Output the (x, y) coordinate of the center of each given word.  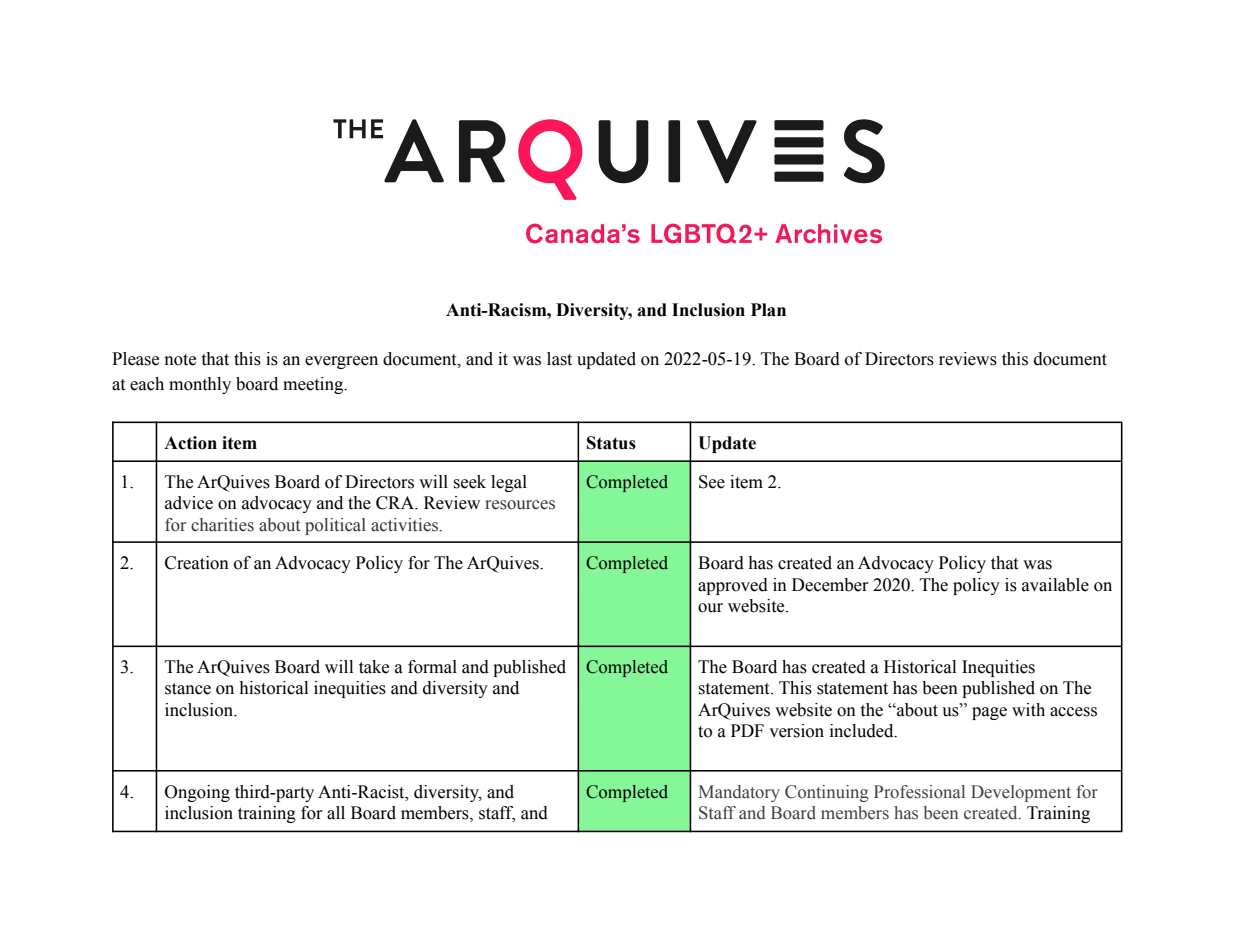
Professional (919, 792)
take (374, 667)
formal (432, 667)
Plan (768, 310)
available (1055, 585)
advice (189, 503)
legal (509, 483)
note (180, 360)
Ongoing (197, 793)
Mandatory (739, 793)
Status (611, 443)
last (559, 359)
